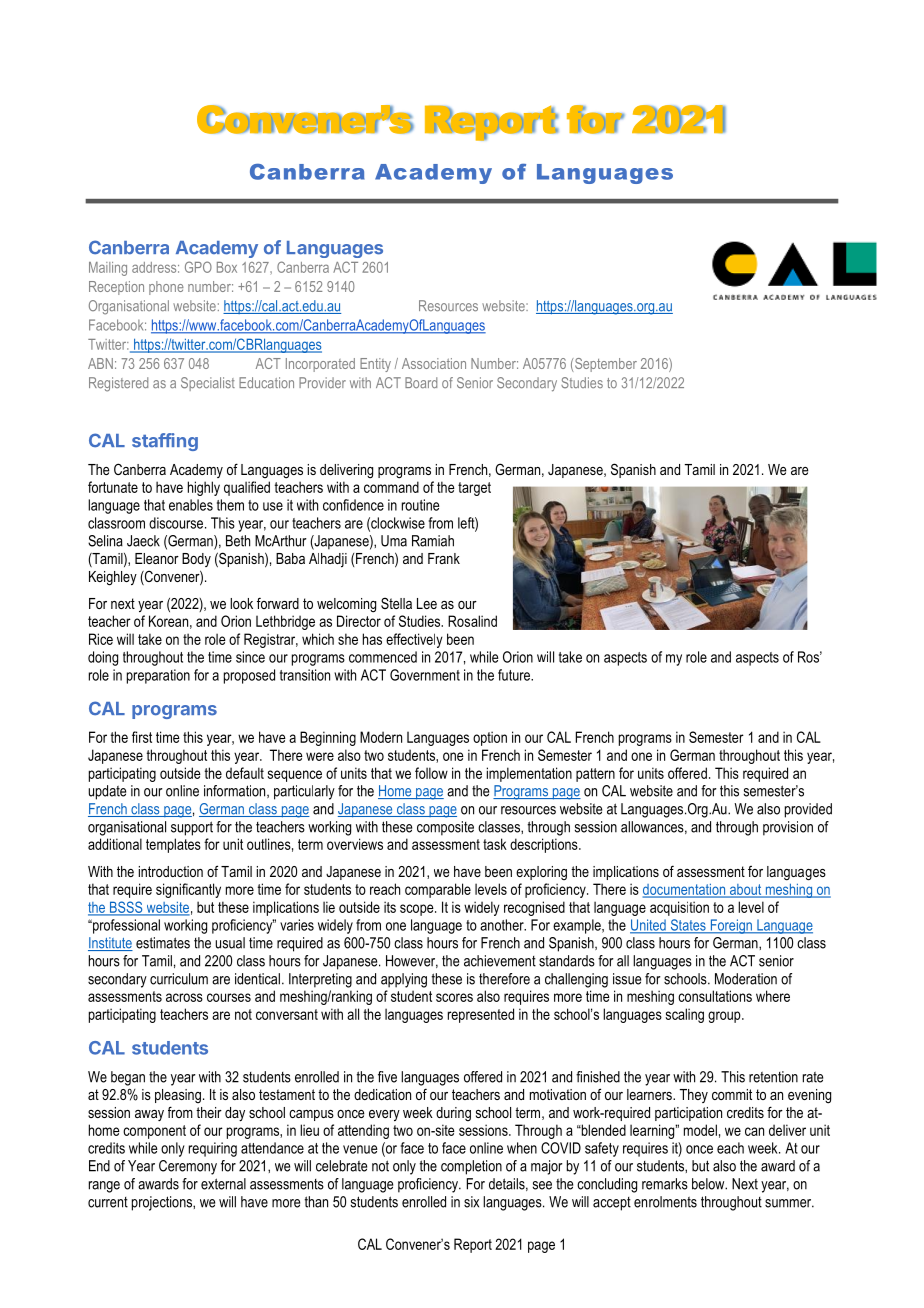  Describe the element at coordinates (434, 363) in the image. I see `Association` at that location.
